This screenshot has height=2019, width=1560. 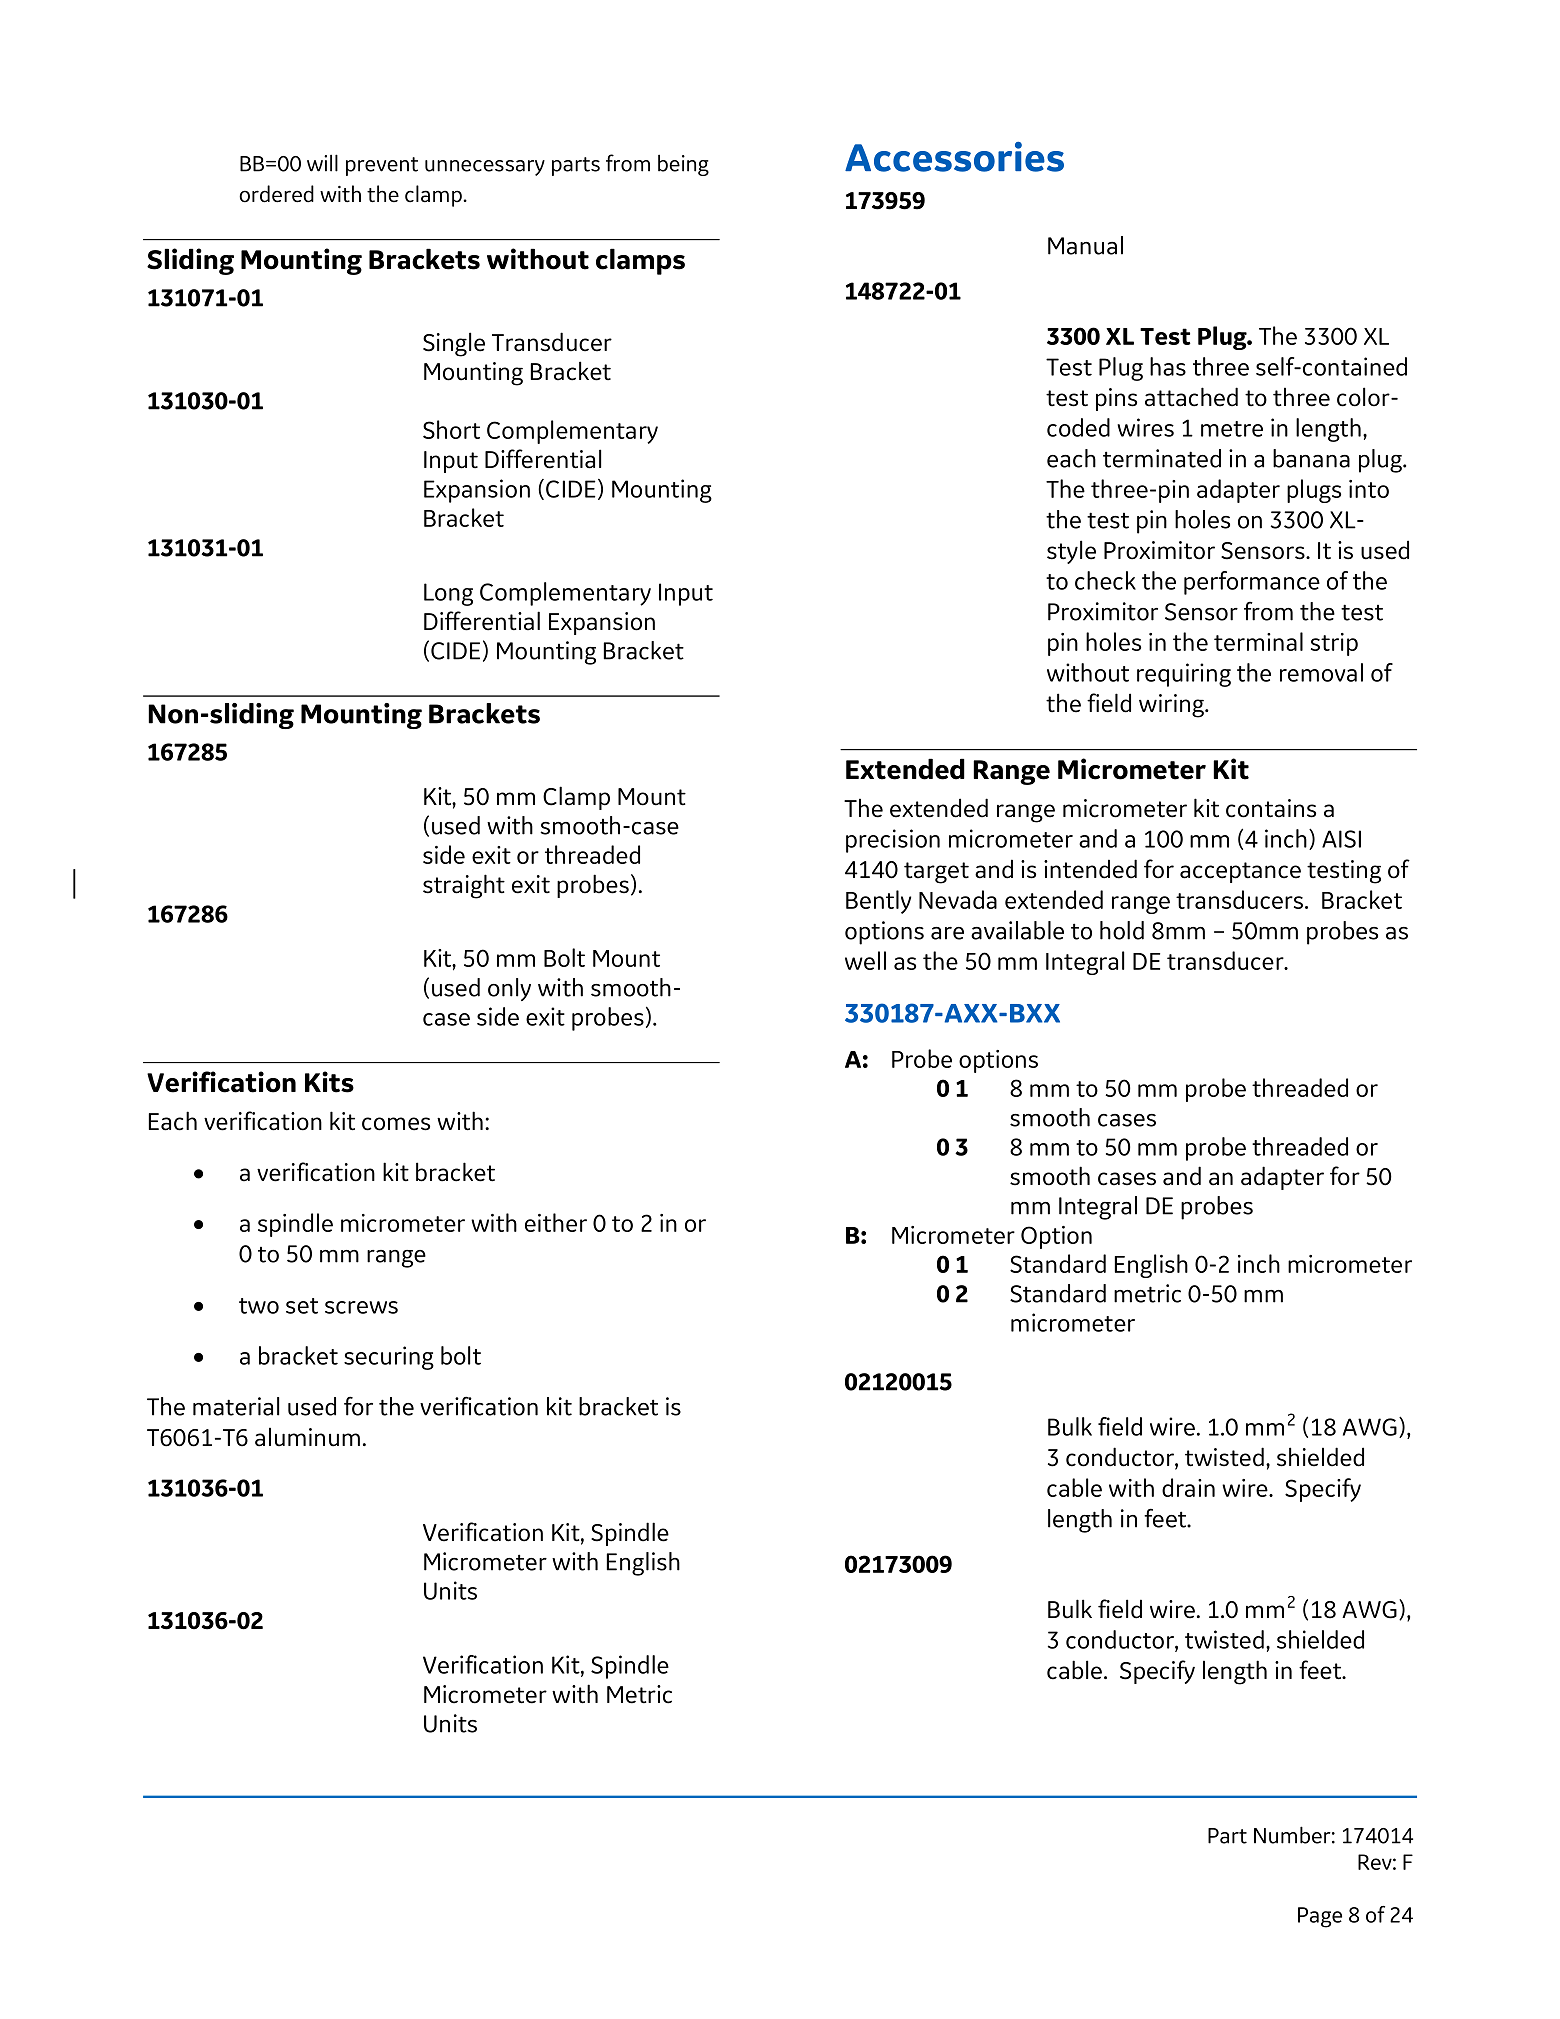 What do you see at coordinates (361, 1307) in the screenshot?
I see `screws` at bounding box center [361, 1307].
